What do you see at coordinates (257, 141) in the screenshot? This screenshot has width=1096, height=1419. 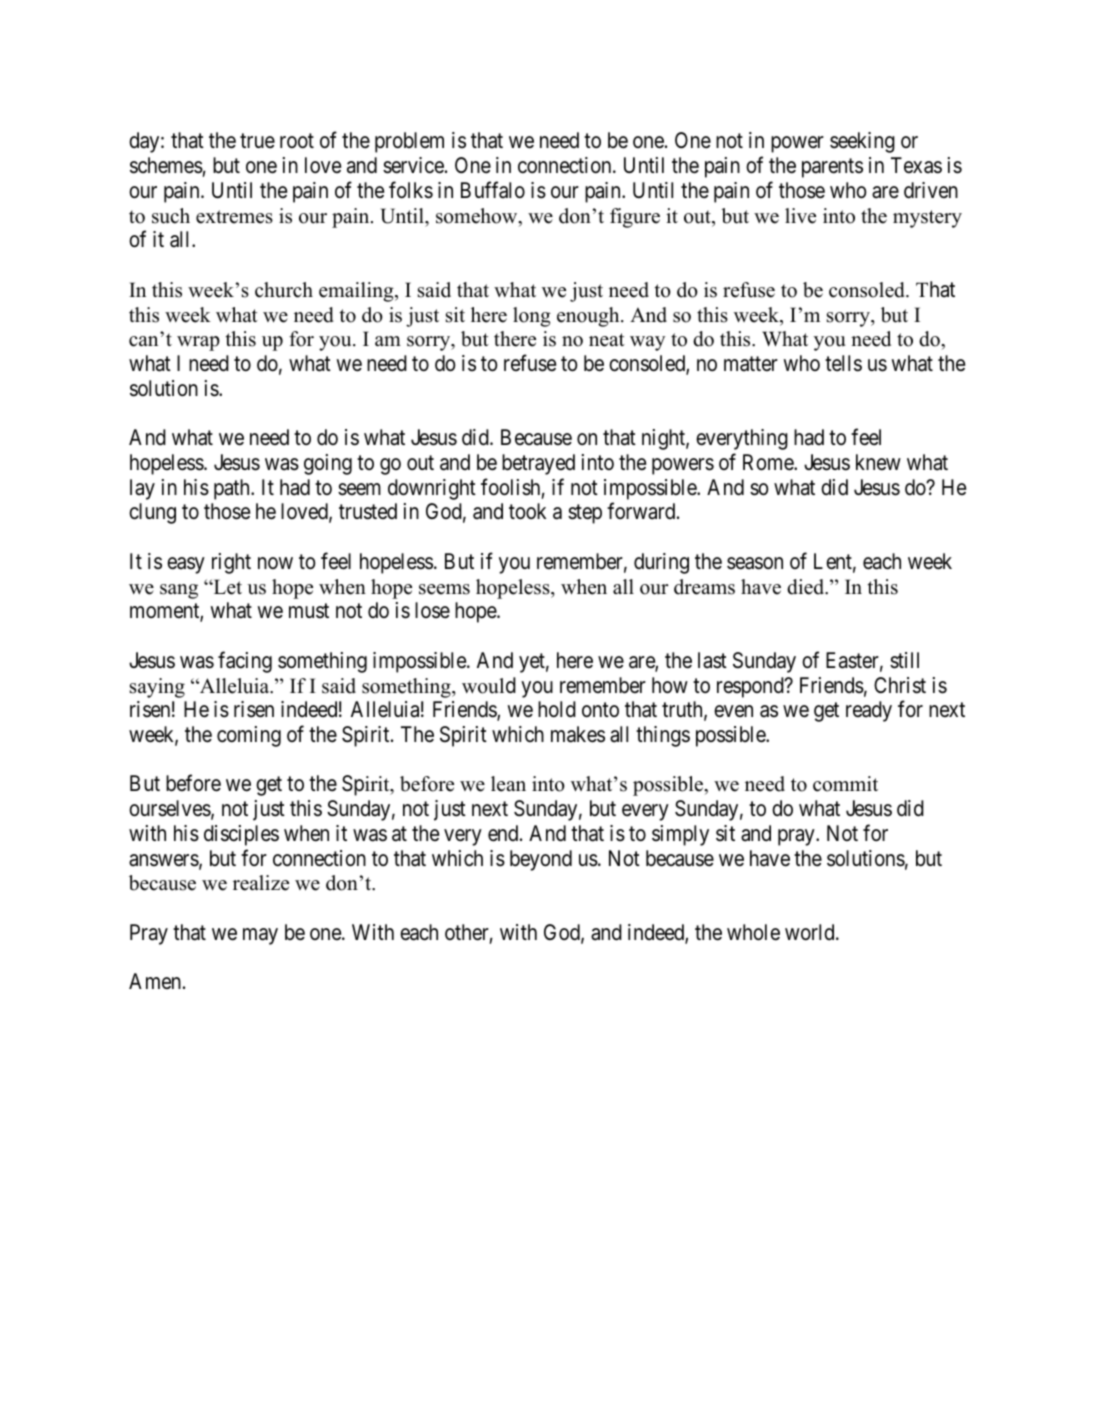 I see `true` at bounding box center [257, 141].
